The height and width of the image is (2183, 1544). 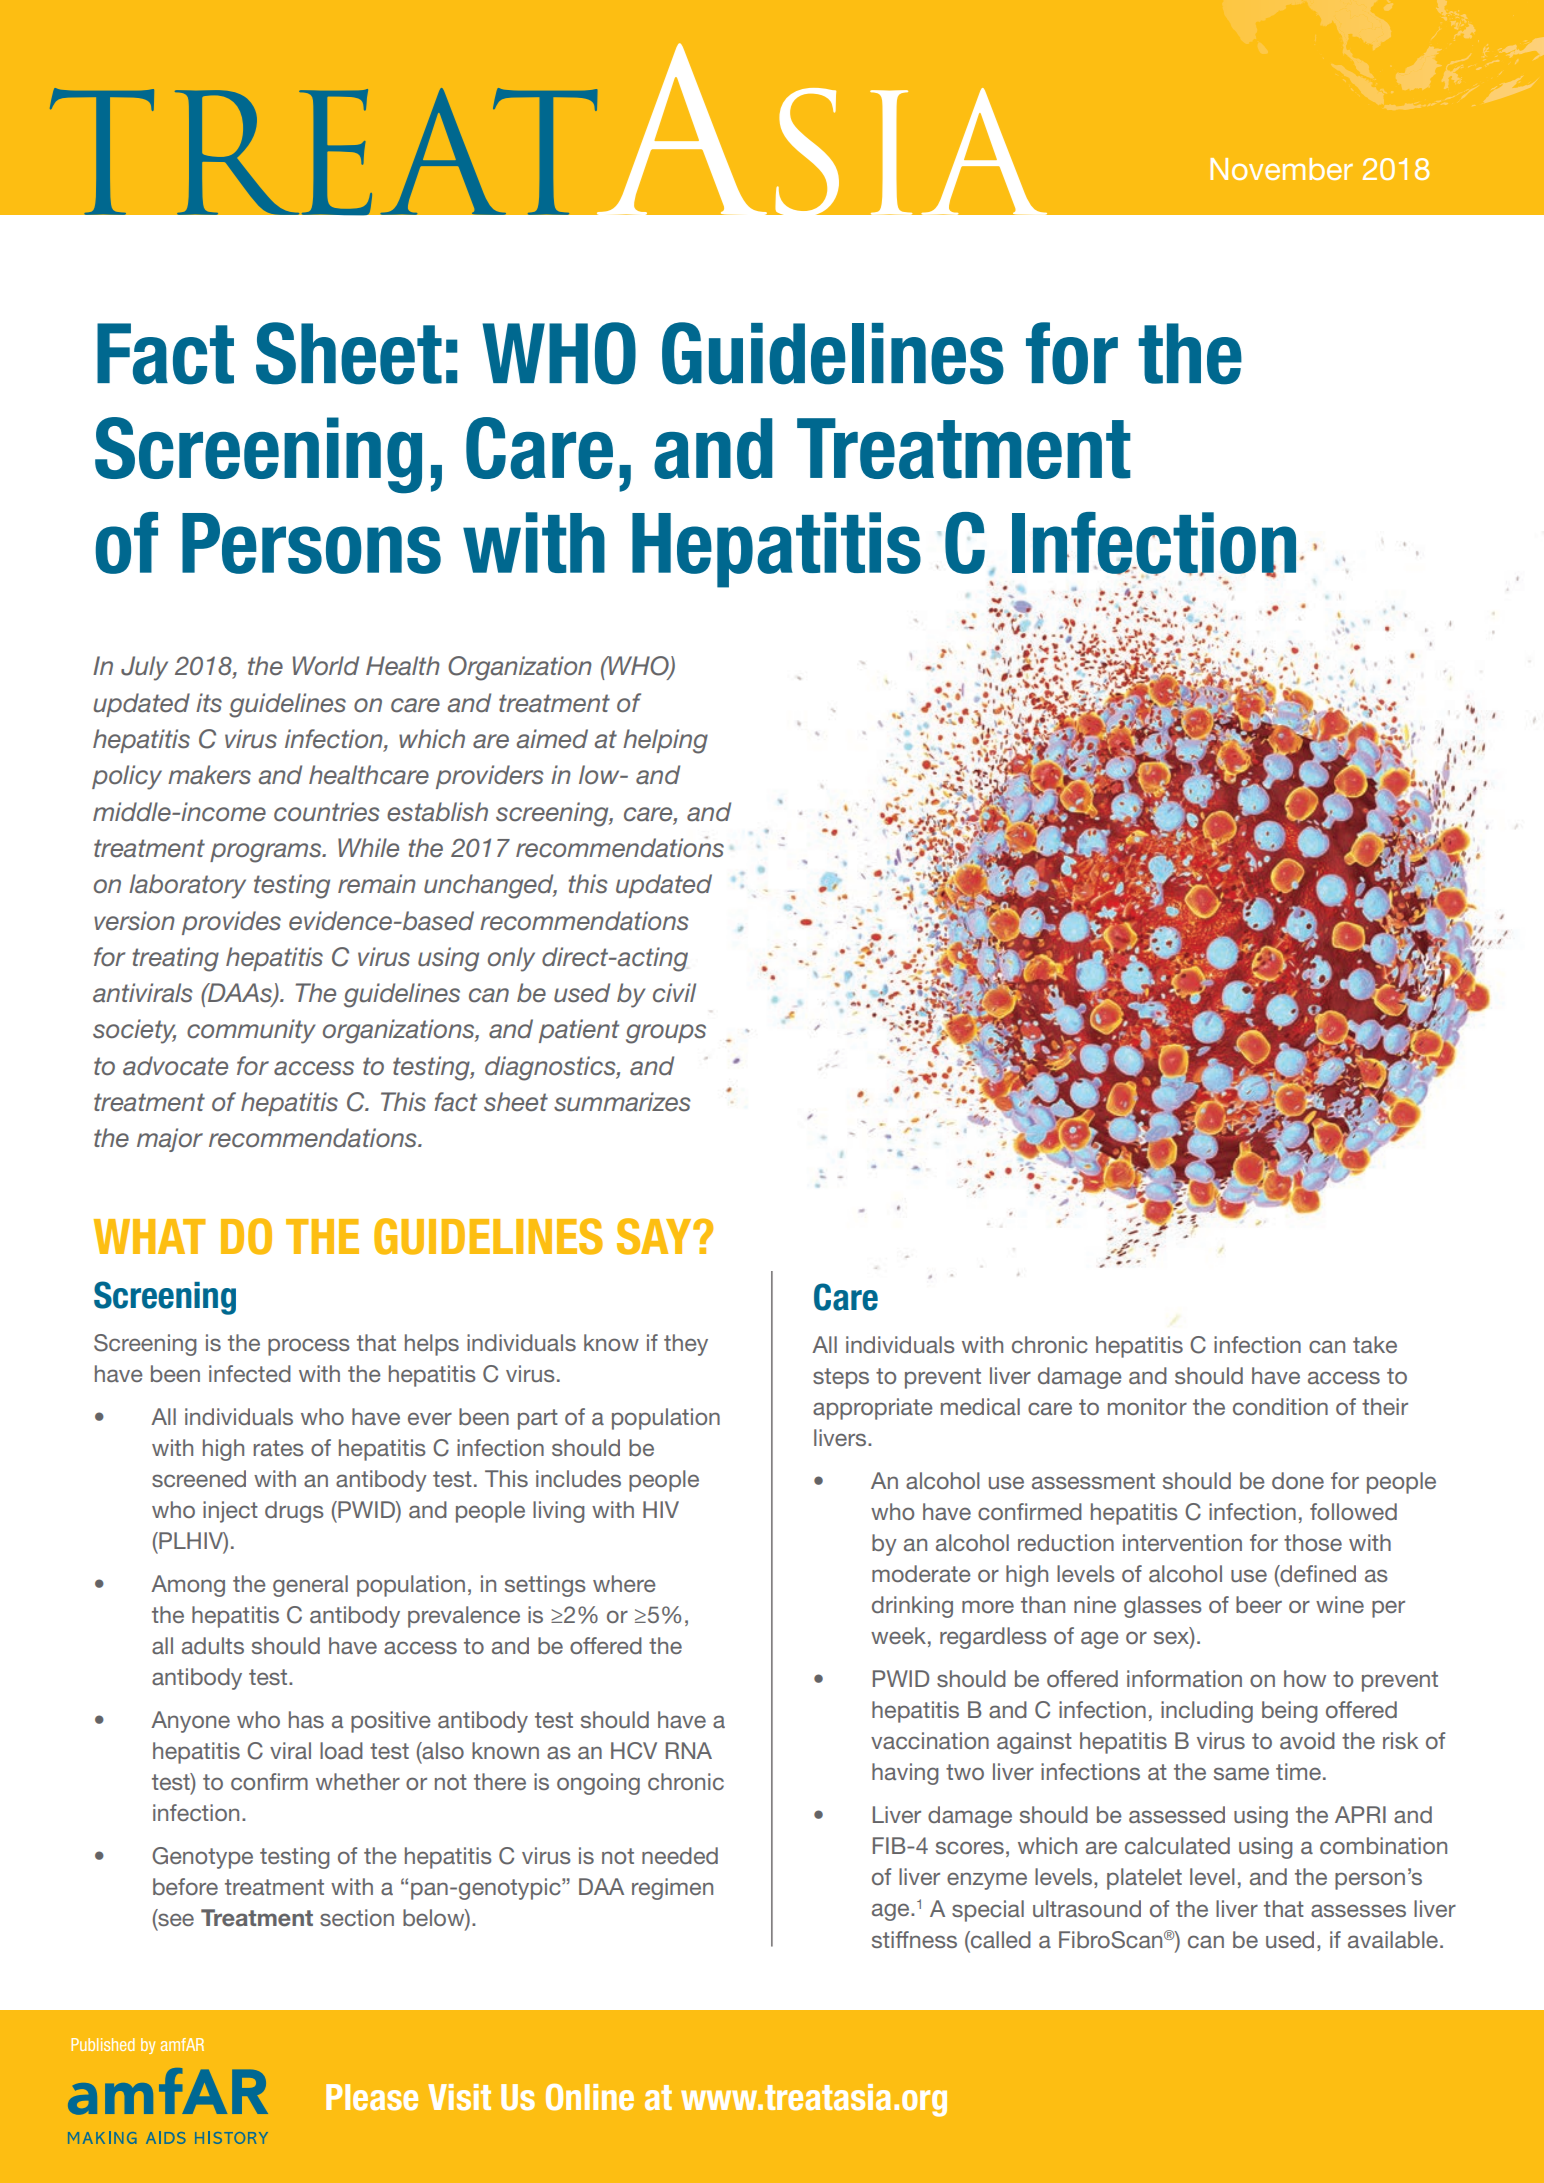 I want to click on take, so click(x=1375, y=1344).
